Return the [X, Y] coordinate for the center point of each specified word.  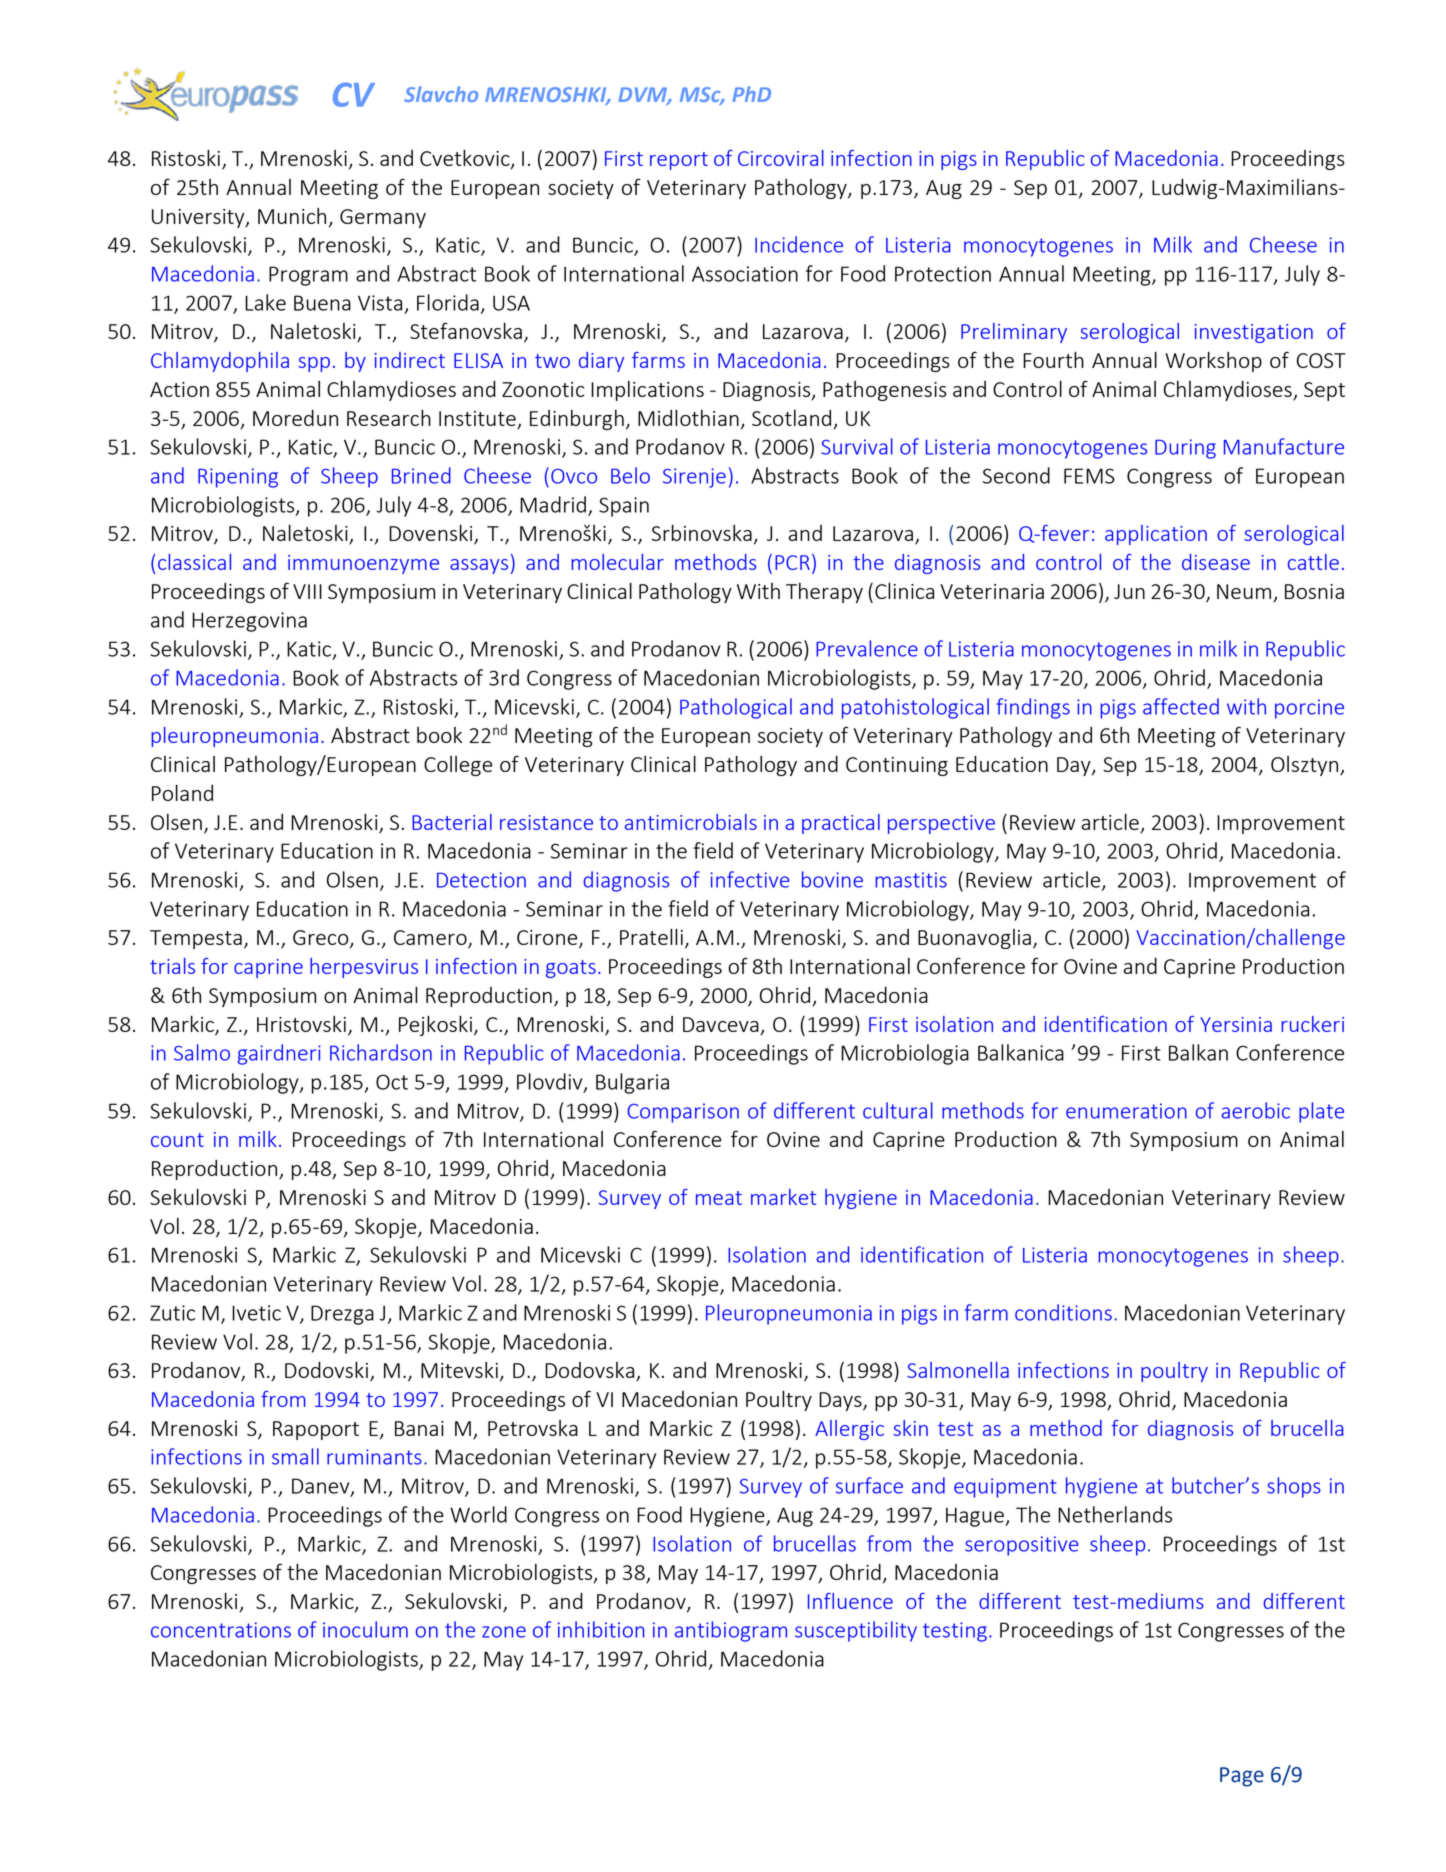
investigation [1254, 333]
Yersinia [1236, 1024]
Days [841, 1401]
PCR [792, 562]
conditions [1063, 1312]
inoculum [365, 1629]
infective [749, 879]
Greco [322, 939]
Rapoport [316, 1430]
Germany [383, 218]
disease [1216, 562]
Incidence [799, 244]
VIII [307, 591]
